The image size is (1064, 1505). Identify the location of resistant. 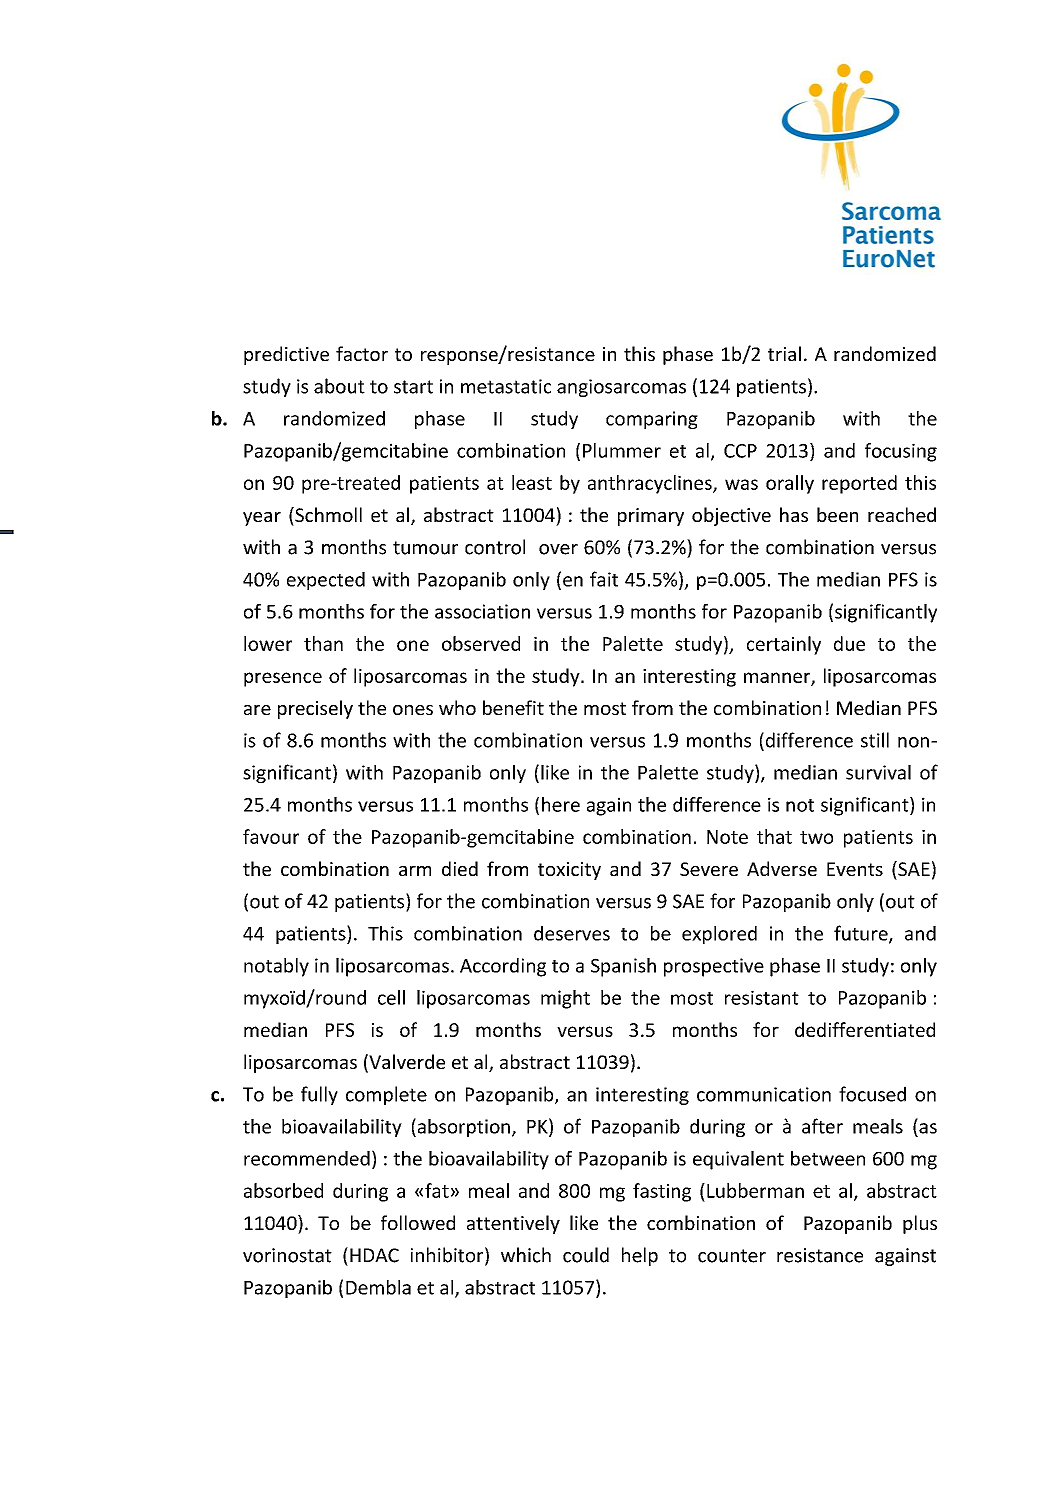
(762, 997).
